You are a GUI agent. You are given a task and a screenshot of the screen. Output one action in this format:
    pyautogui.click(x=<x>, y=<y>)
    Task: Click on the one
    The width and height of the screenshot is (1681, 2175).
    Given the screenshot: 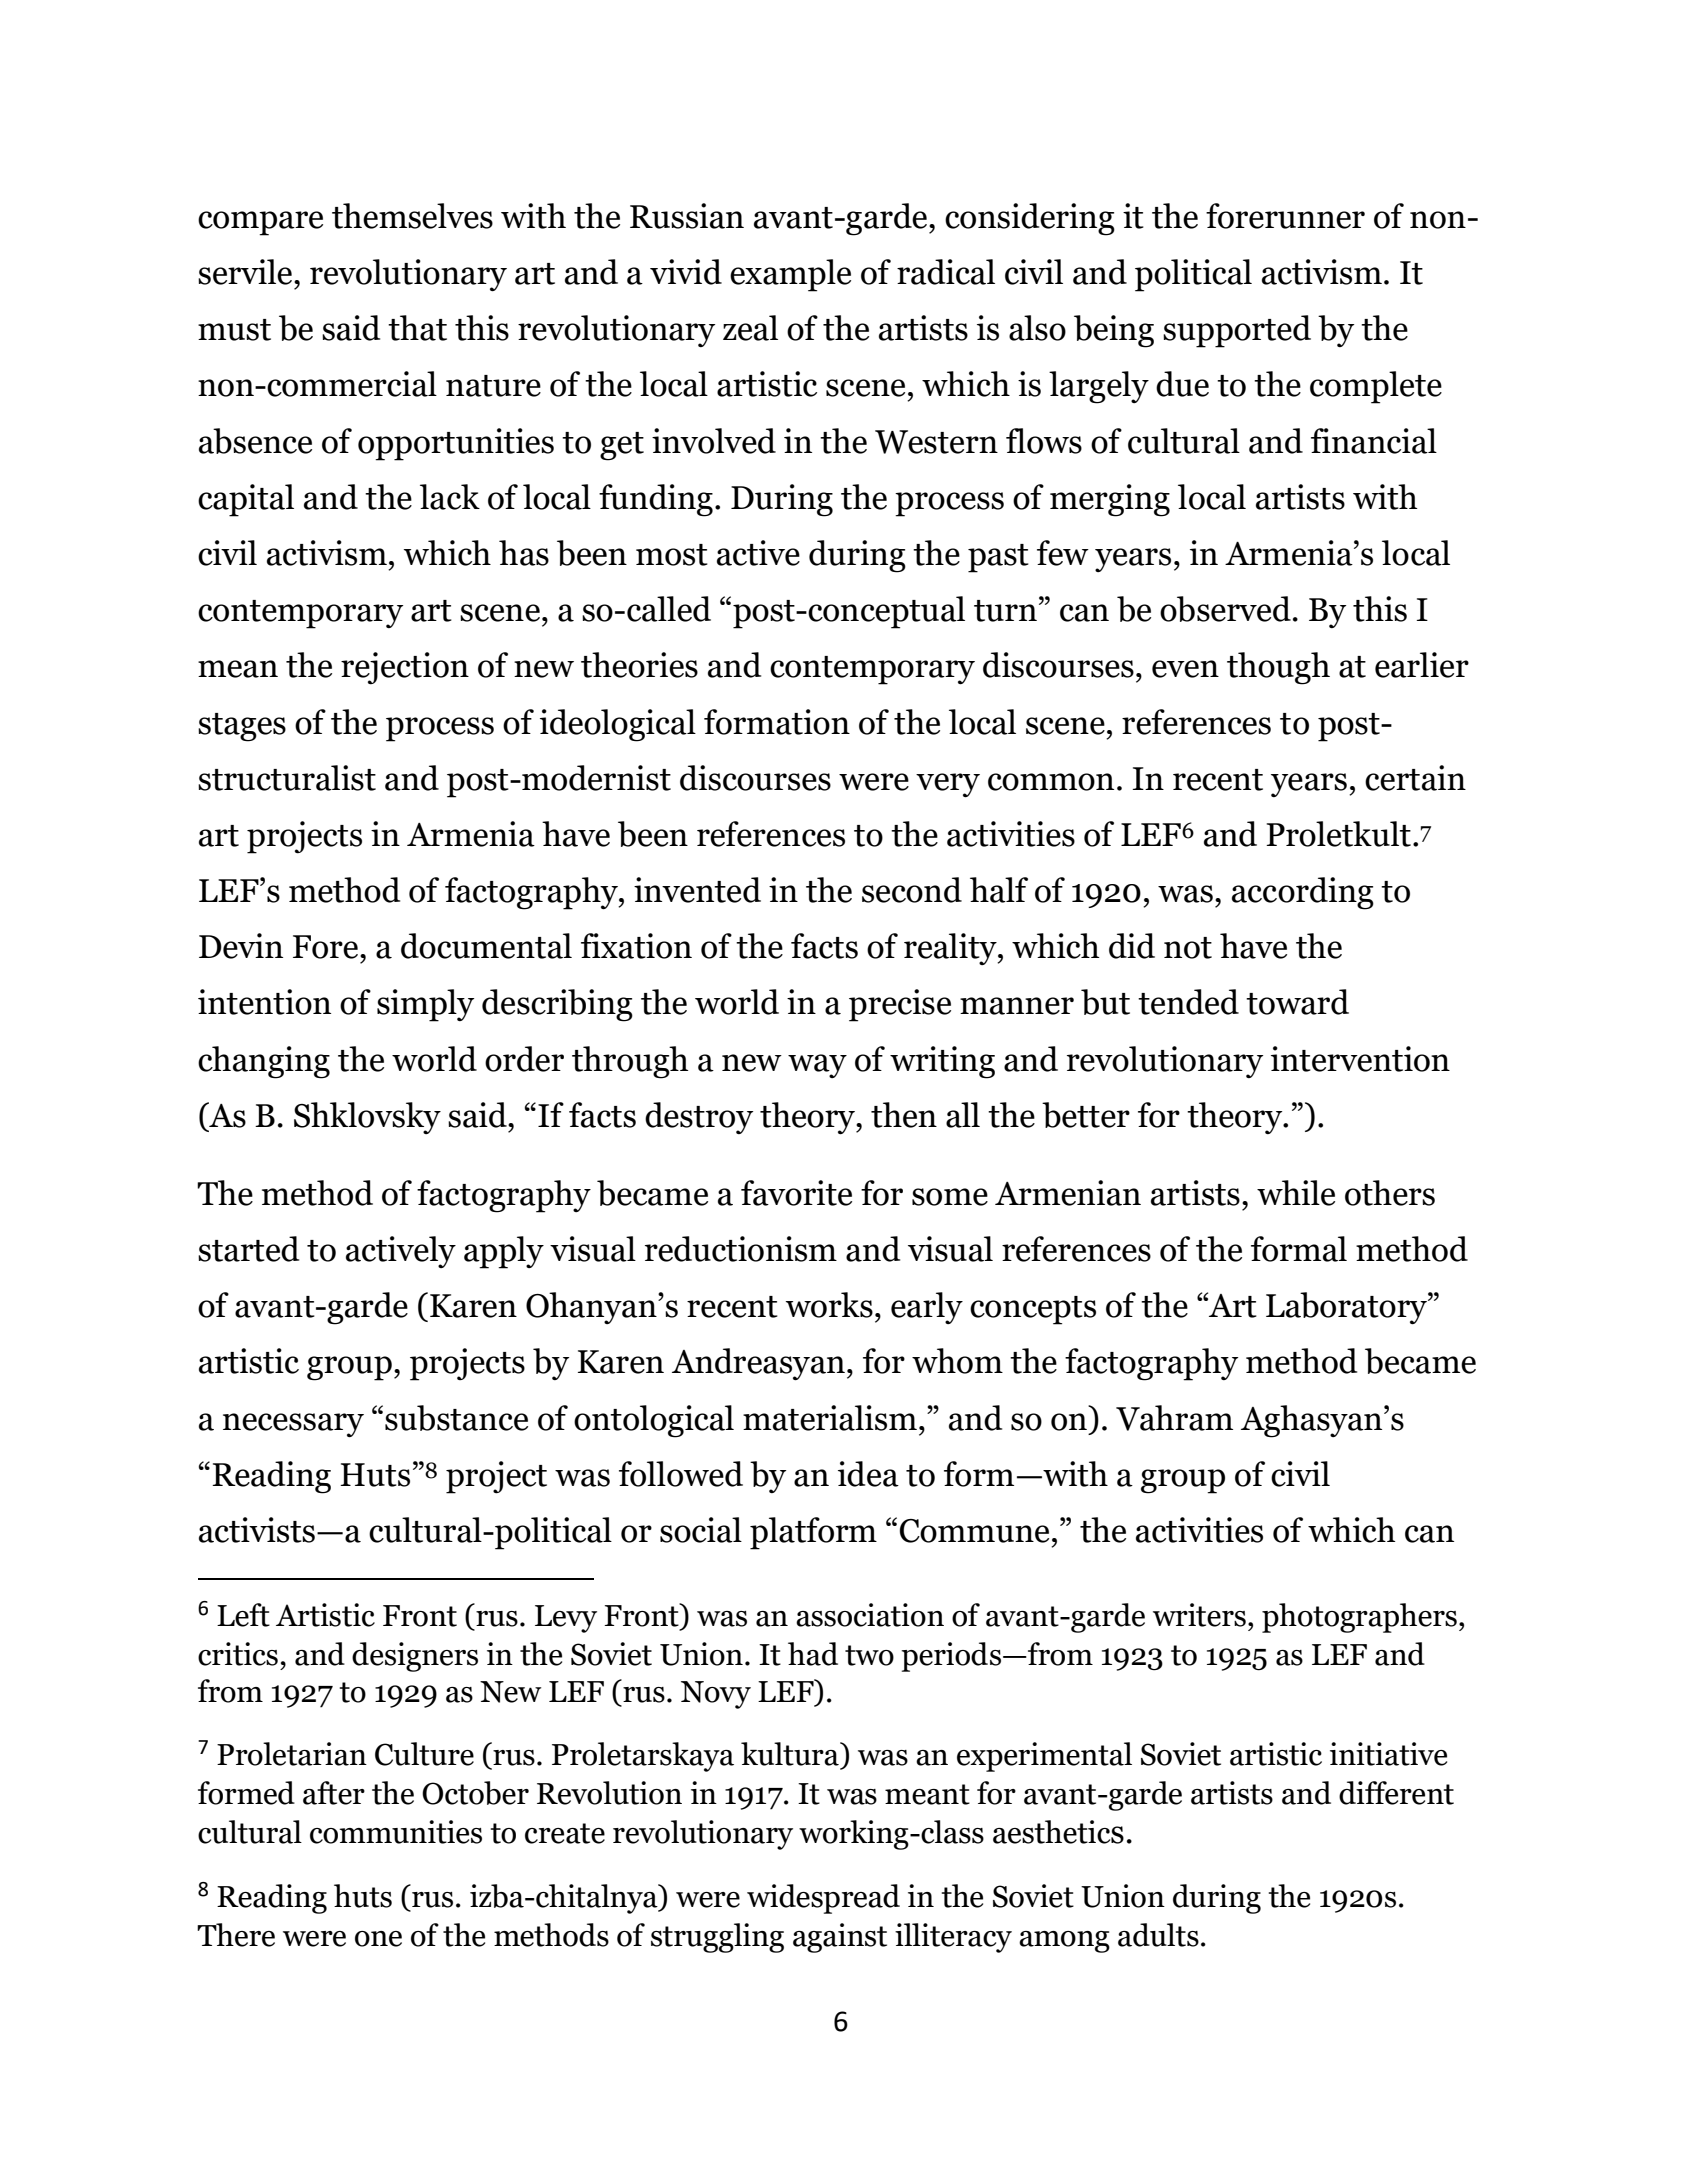 What is the action you would take?
    pyautogui.click(x=378, y=1939)
